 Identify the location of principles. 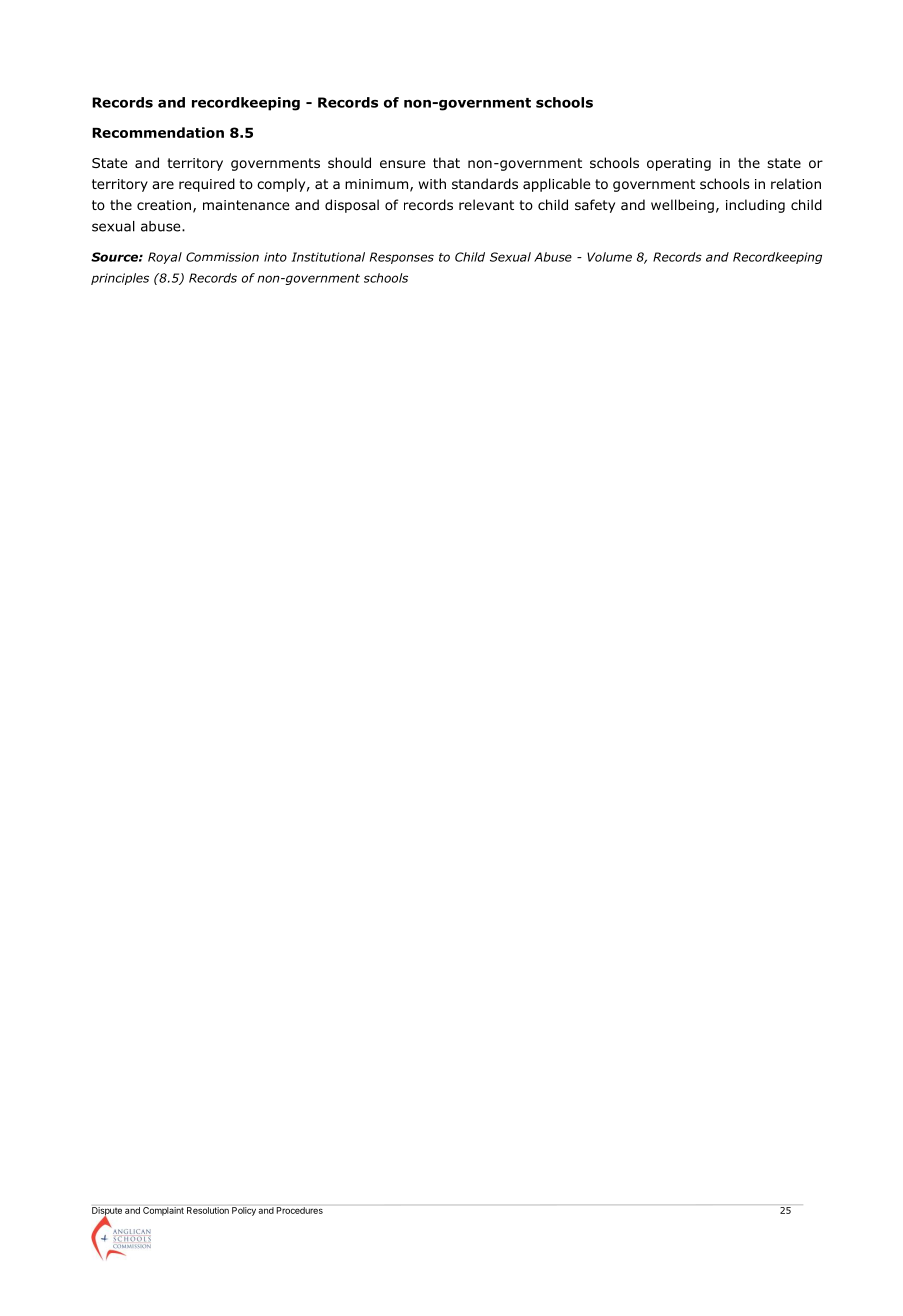
(120, 279).
